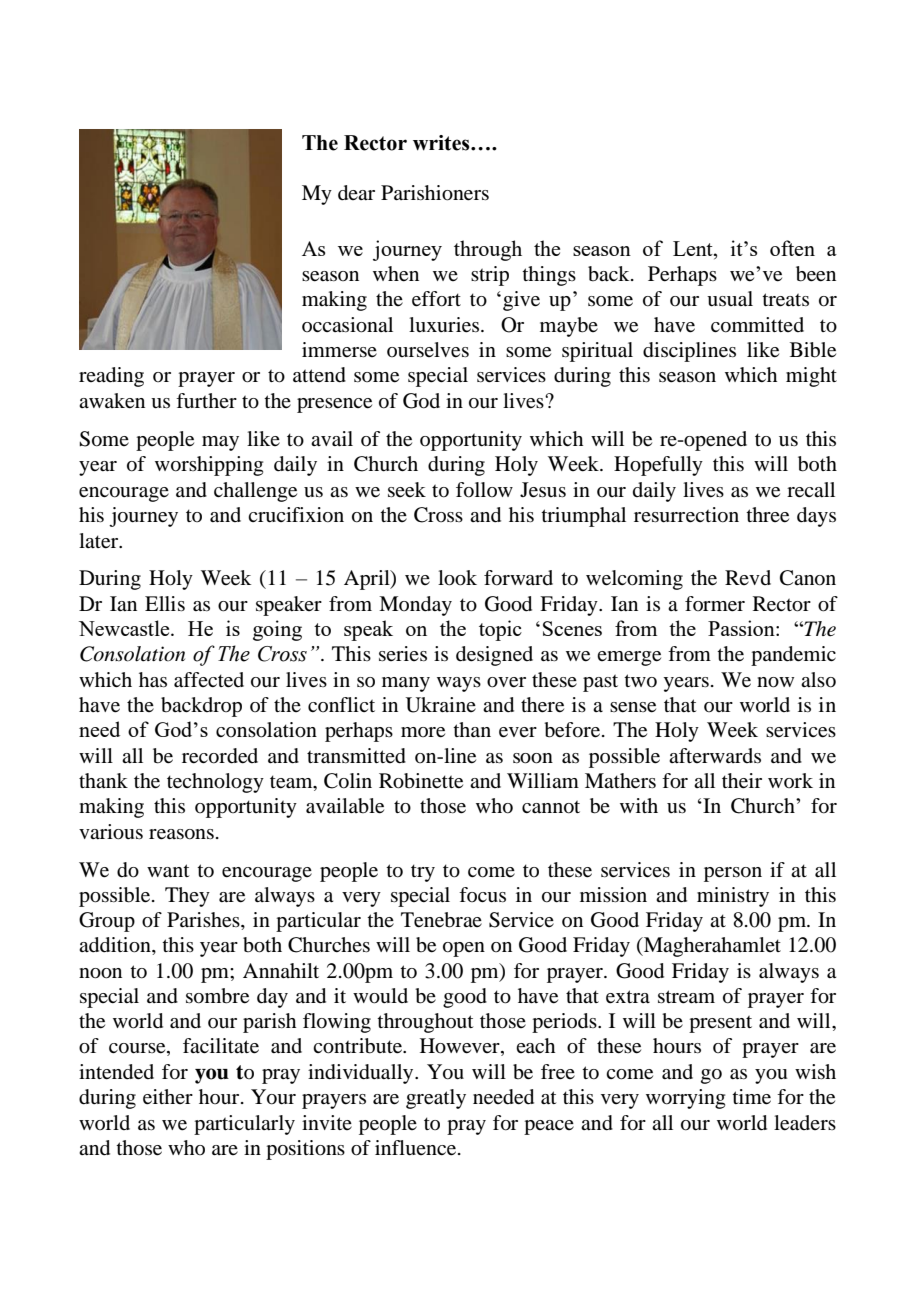 This screenshot has width=924, height=1308. Describe the element at coordinates (494, 656) in the screenshot. I see `designed` at that location.
